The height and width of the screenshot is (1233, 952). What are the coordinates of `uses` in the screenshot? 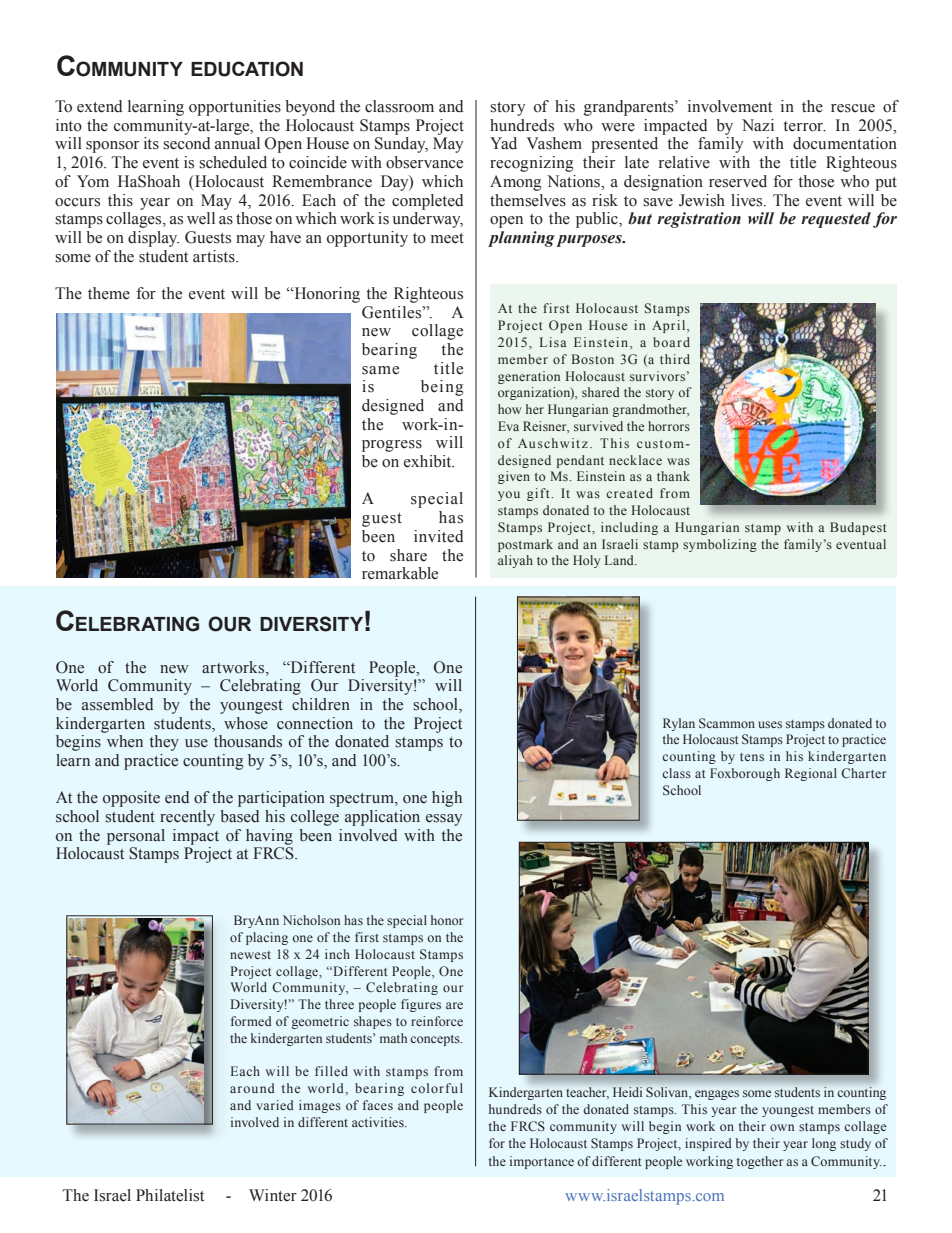 It's located at (770, 724).
